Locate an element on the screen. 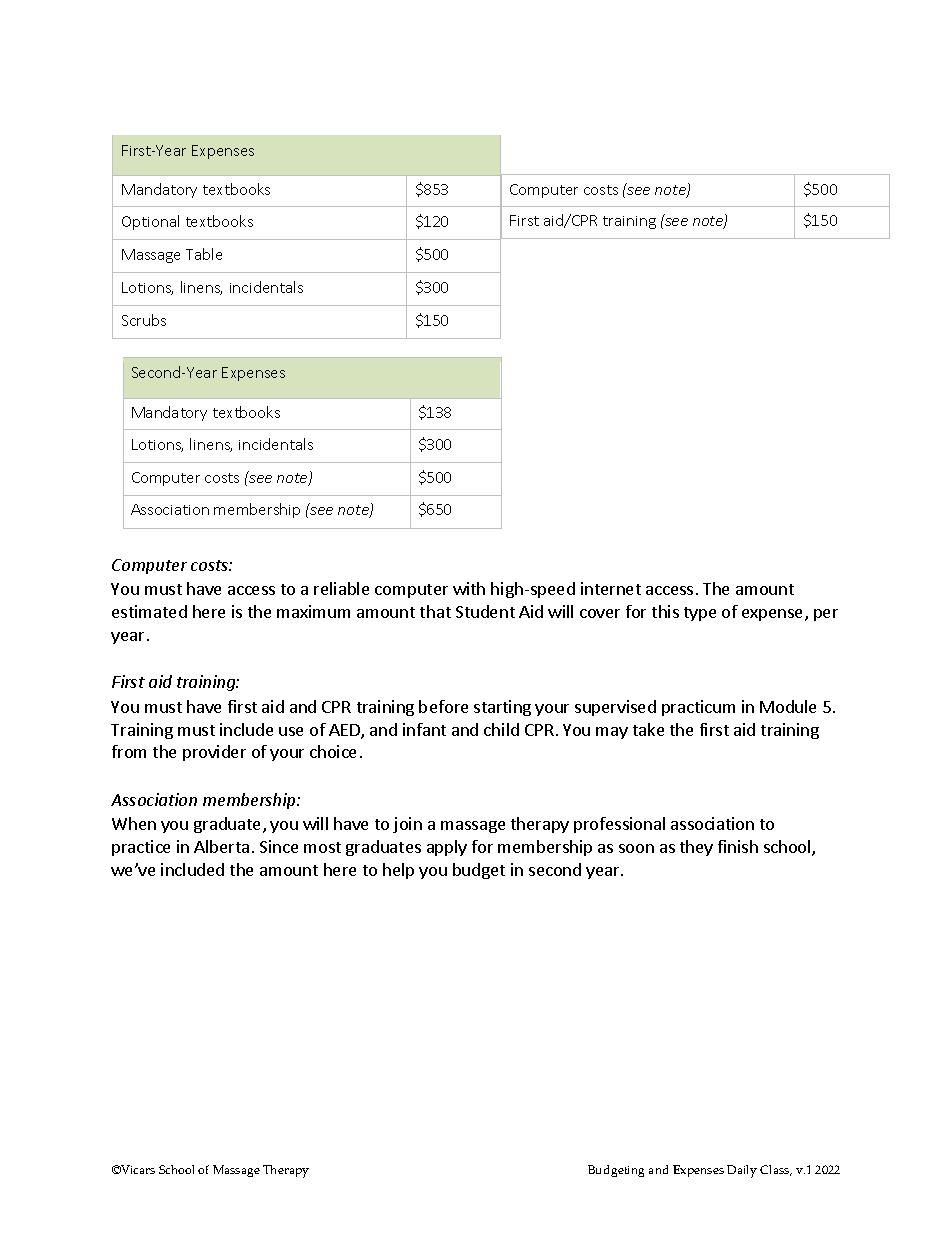  provider is located at coordinates (214, 753).
